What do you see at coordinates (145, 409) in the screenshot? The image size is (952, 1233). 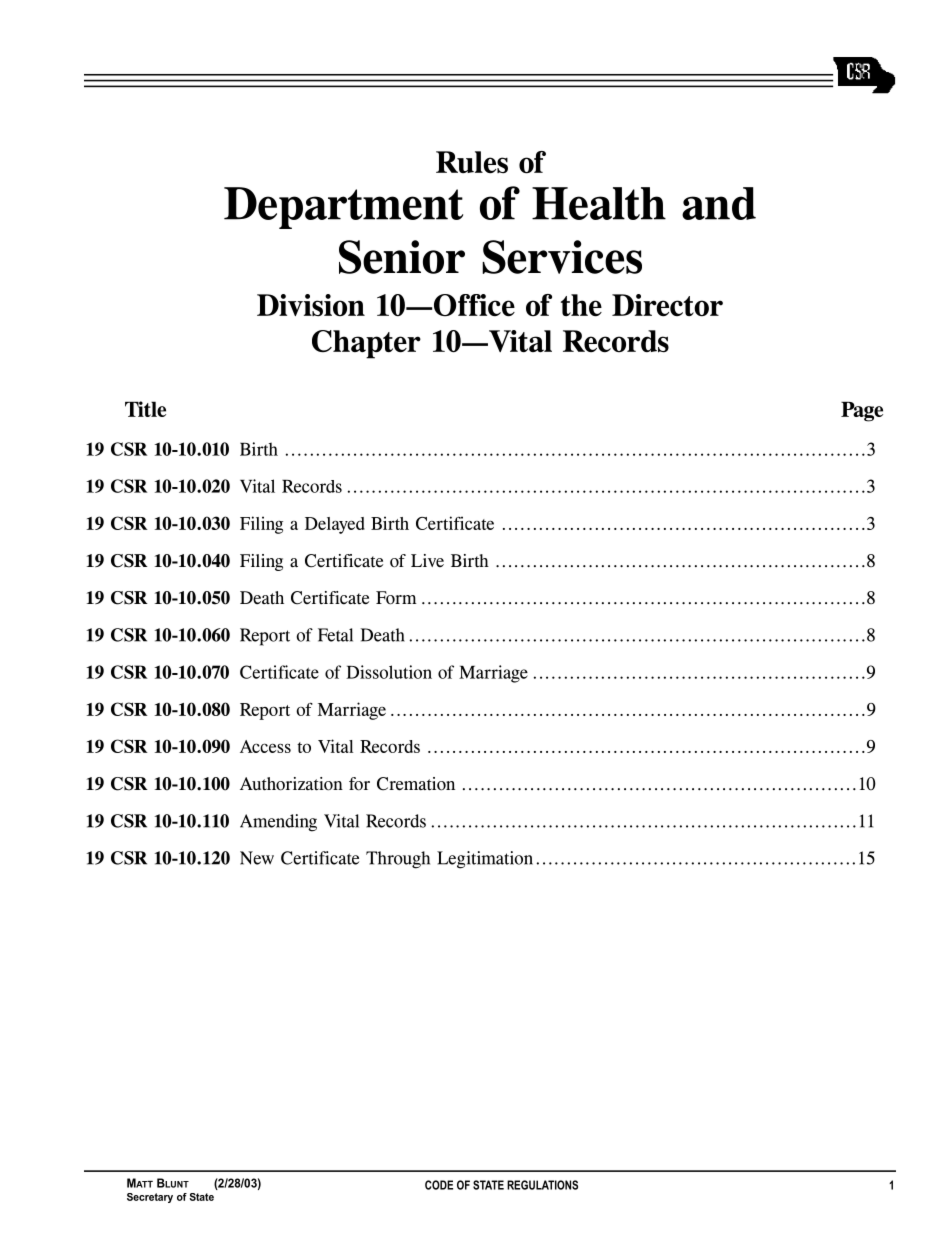 I see `Title` at bounding box center [145, 409].
